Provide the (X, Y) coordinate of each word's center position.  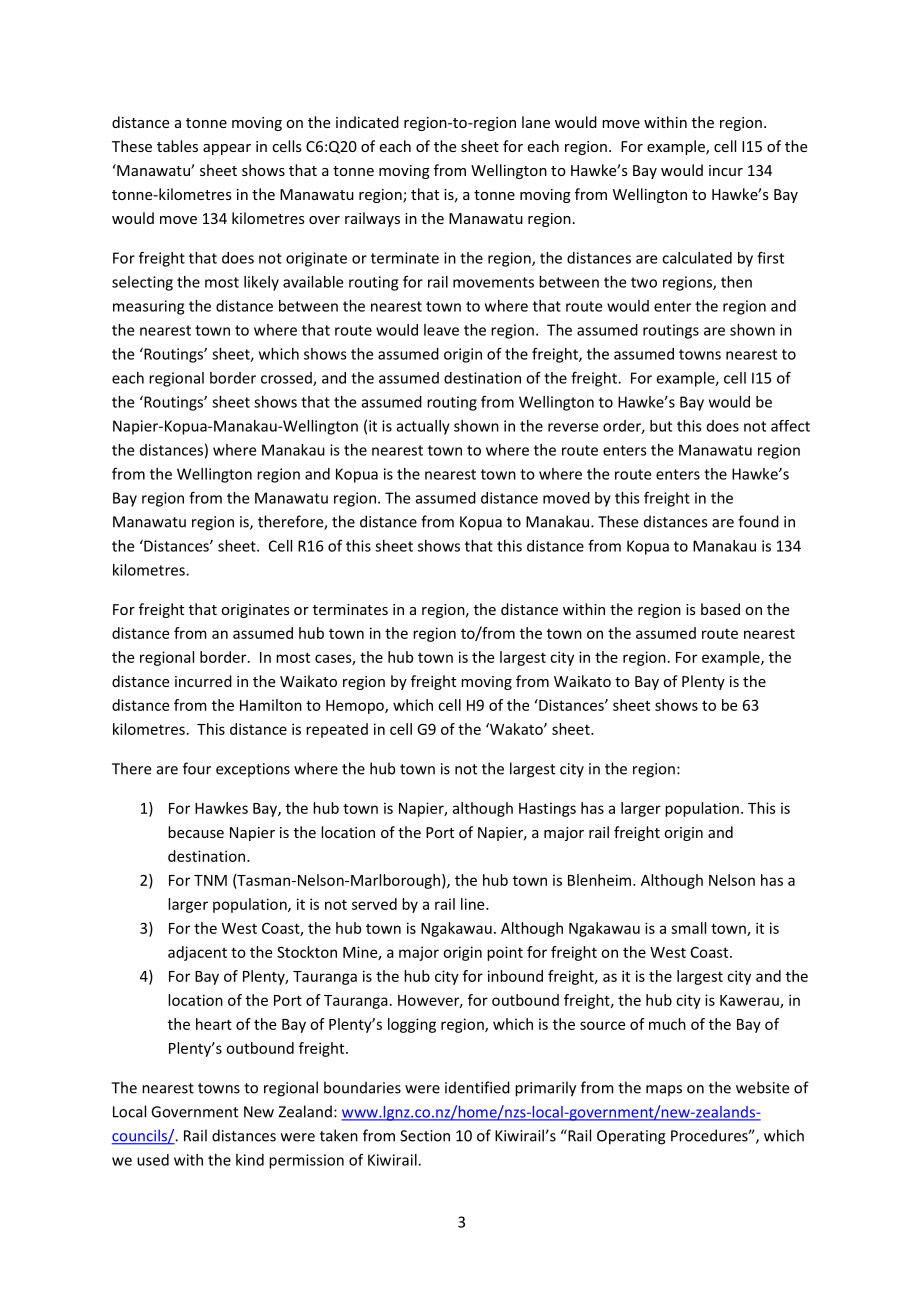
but (661, 426)
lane (536, 122)
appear (227, 149)
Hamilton (271, 705)
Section (425, 1136)
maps (664, 1090)
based (720, 609)
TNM (210, 880)
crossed (287, 379)
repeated (337, 730)
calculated (697, 258)
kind (250, 1160)
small (688, 928)
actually (423, 427)
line (474, 904)
